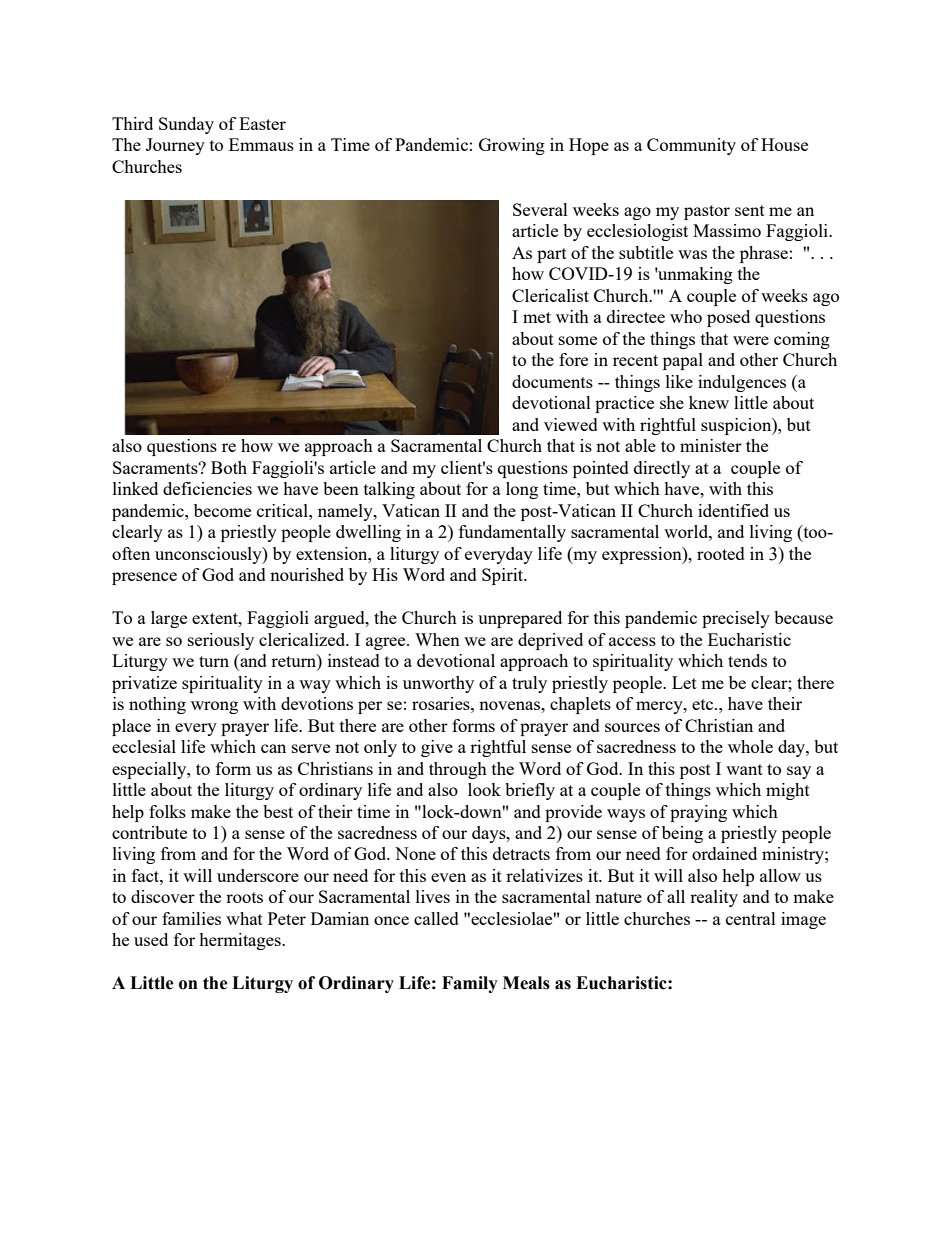 The width and height of the image is (952, 1233). I want to click on knew, so click(709, 402).
